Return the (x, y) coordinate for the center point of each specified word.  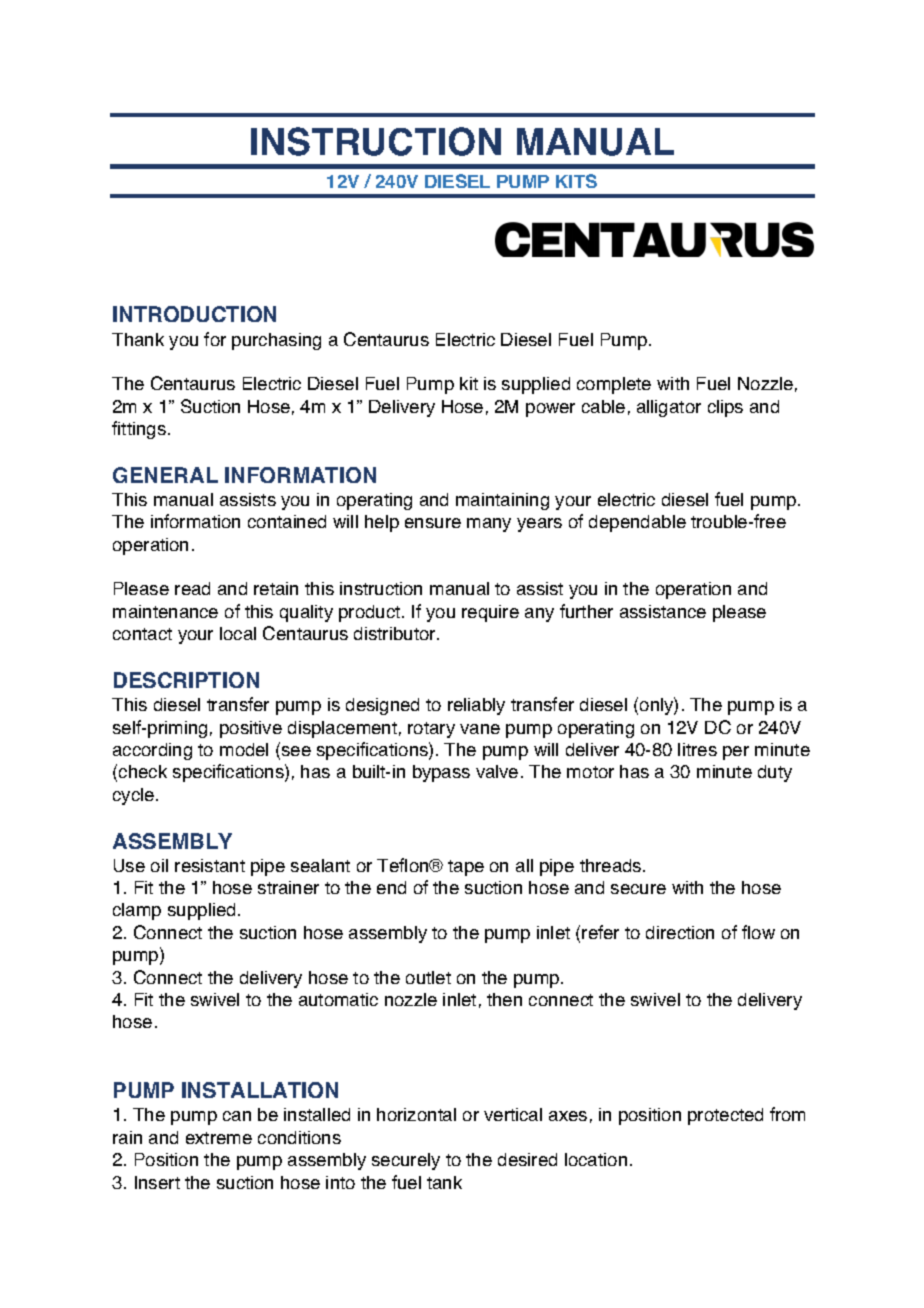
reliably (476, 706)
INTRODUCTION (194, 314)
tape (466, 868)
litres (697, 749)
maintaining (502, 501)
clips (725, 408)
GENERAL (165, 475)
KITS (576, 181)
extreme (219, 1138)
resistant (210, 865)
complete (614, 385)
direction (680, 932)
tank (444, 1182)
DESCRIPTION (186, 680)
